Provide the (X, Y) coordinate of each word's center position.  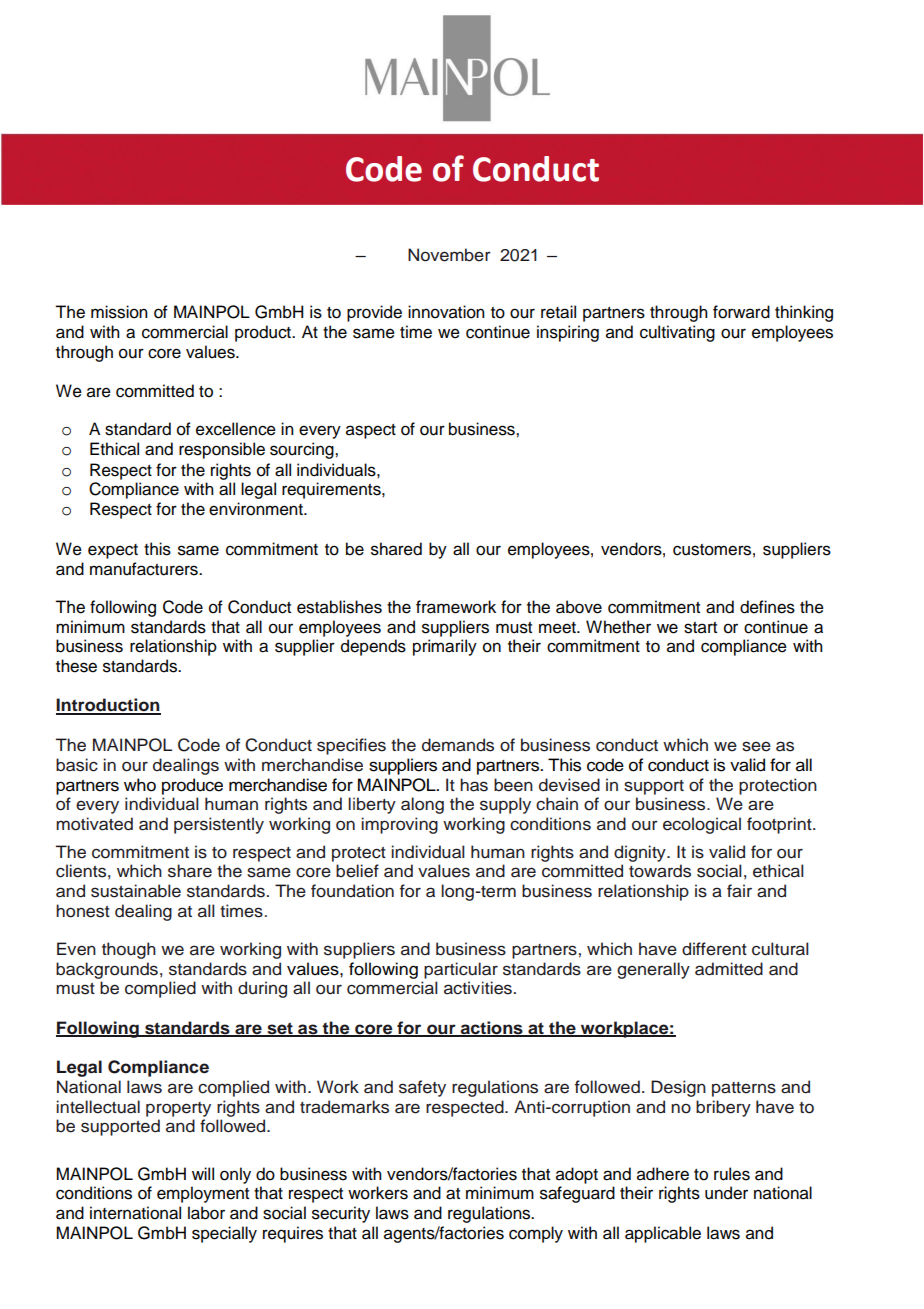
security (341, 1214)
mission (119, 312)
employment (203, 1194)
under (726, 1193)
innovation (446, 312)
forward (741, 312)
